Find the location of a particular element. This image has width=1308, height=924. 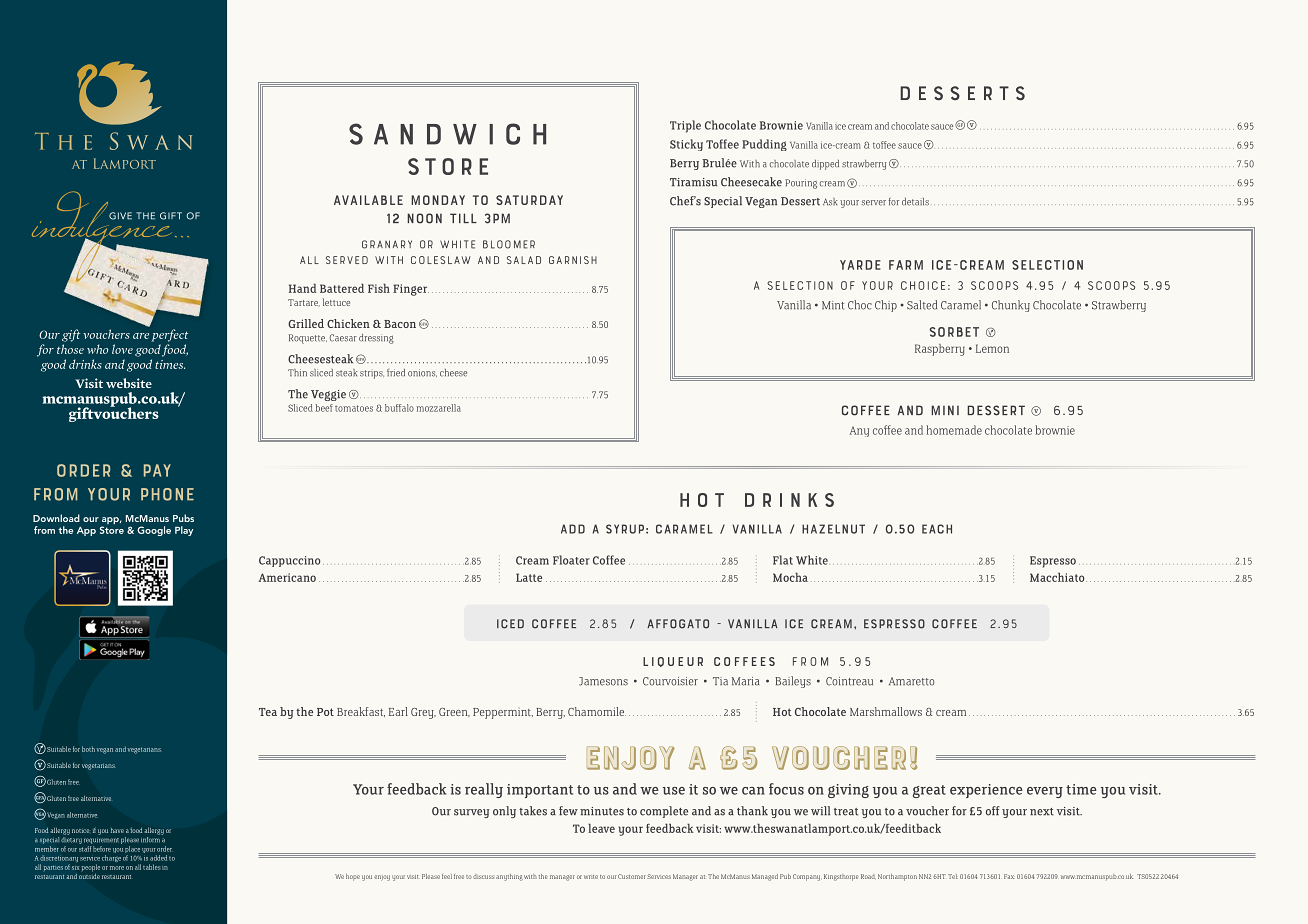

write is located at coordinates (591, 877).
